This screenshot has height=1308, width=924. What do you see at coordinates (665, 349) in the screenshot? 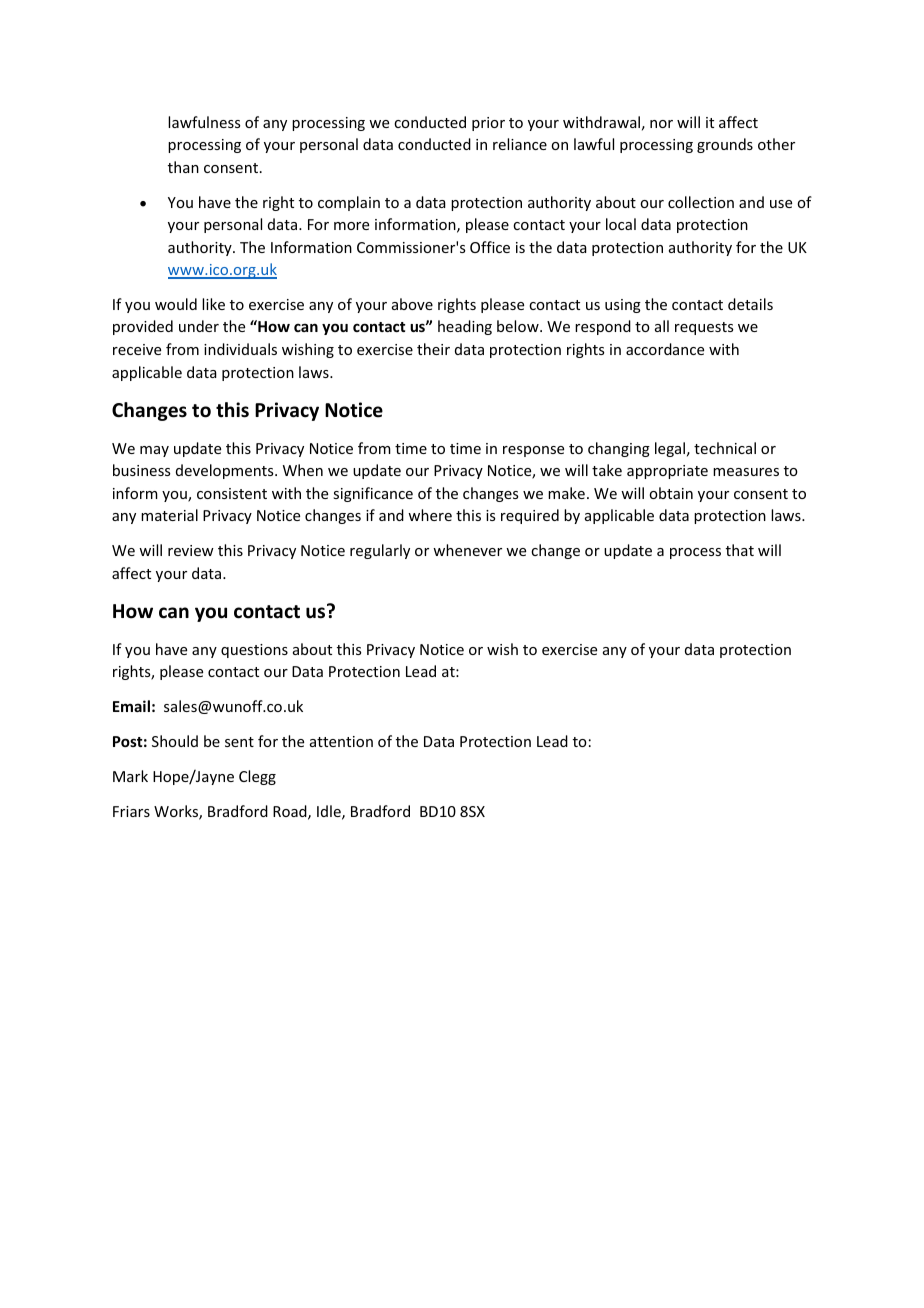
I see `accordance` at bounding box center [665, 349].
